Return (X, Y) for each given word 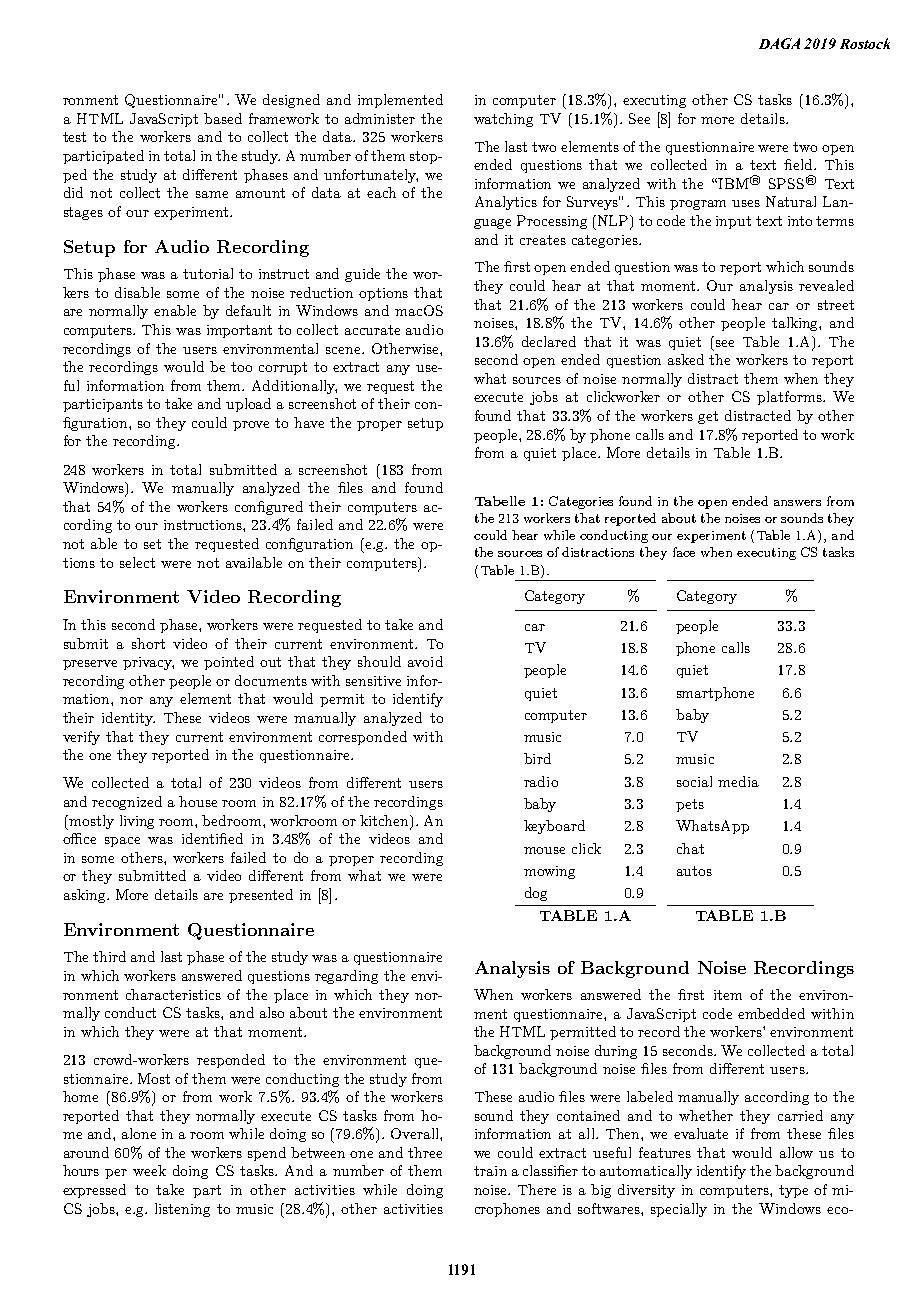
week (149, 1170)
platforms (790, 398)
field (799, 164)
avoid (425, 661)
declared (549, 341)
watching (503, 120)
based (223, 118)
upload (248, 405)
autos (694, 871)
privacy (148, 663)
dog (536, 894)
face (684, 552)
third (109, 956)
